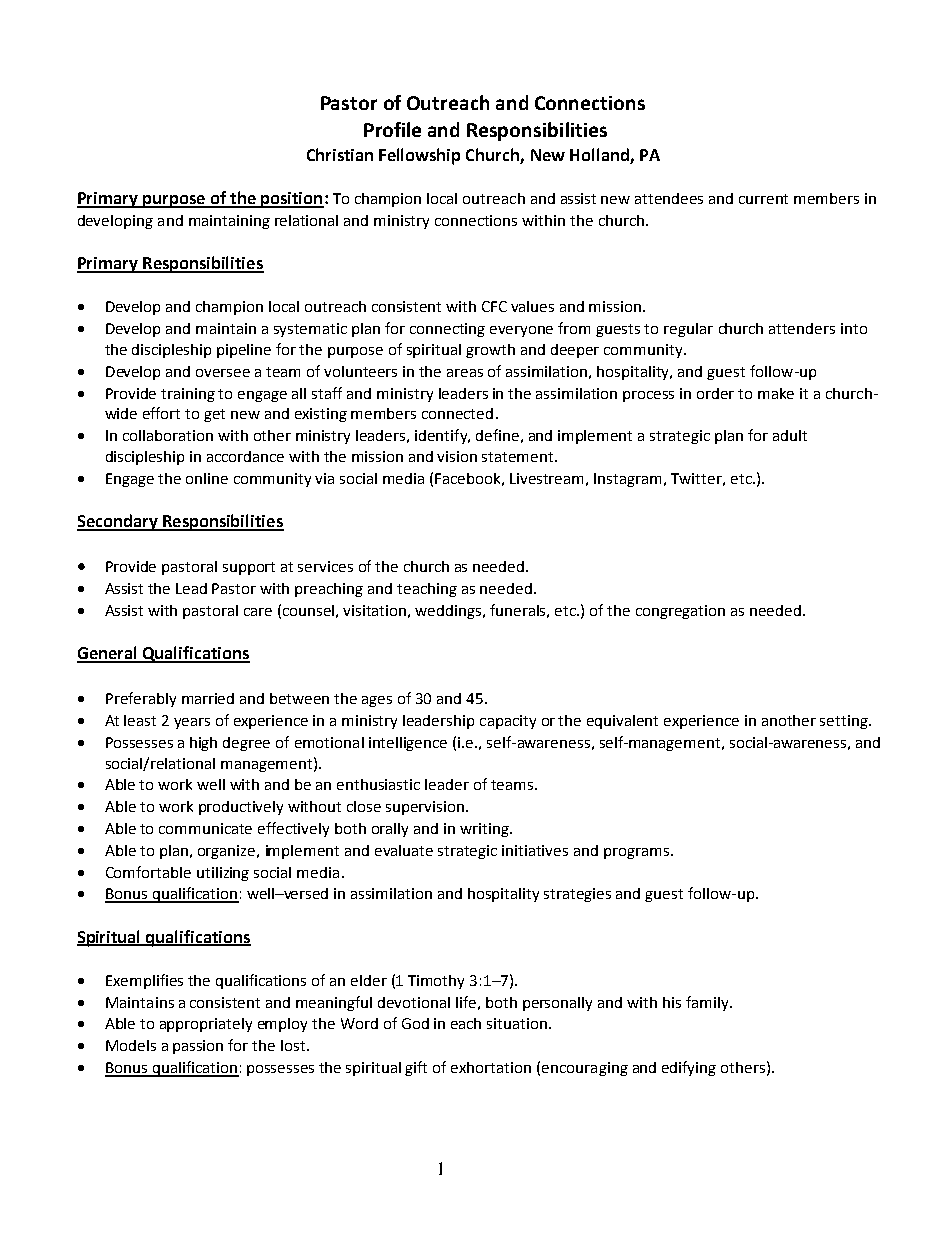  Describe the element at coordinates (680, 612) in the screenshot. I see `congregation` at that location.
